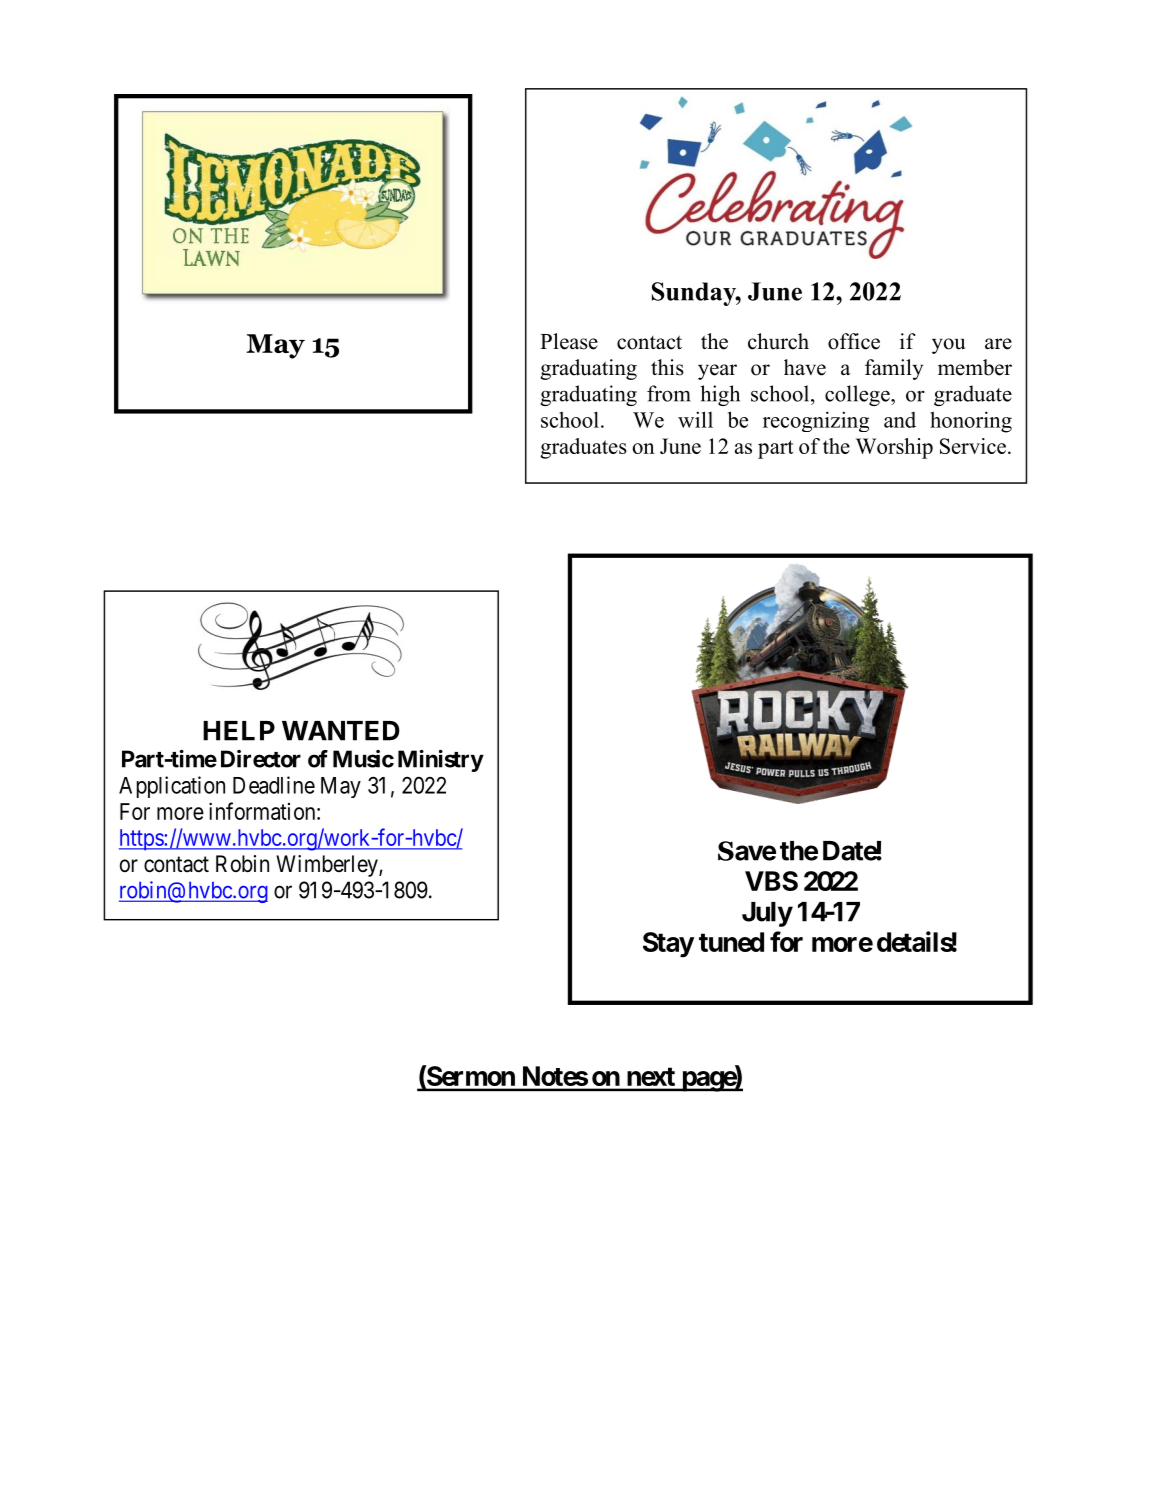 This page has height=1502, width=1160. Describe the element at coordinates (894, 369) in the page. I see `family` at that location.
